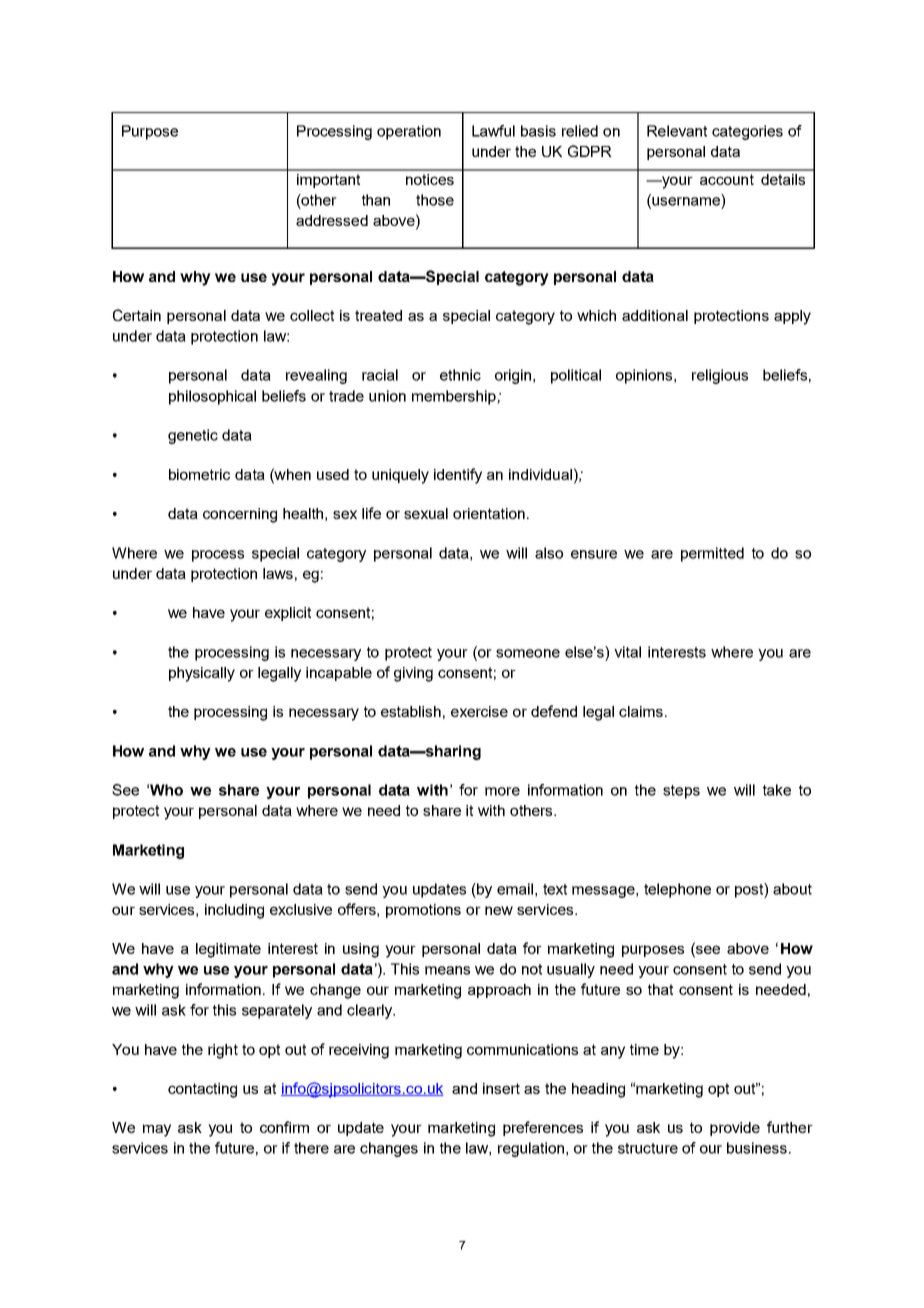 The width and height of the image is (924, 1308). What do you see at coordinates (202, 1090) in the image?
I see `contacting` at bounding box center [202, 1090].
